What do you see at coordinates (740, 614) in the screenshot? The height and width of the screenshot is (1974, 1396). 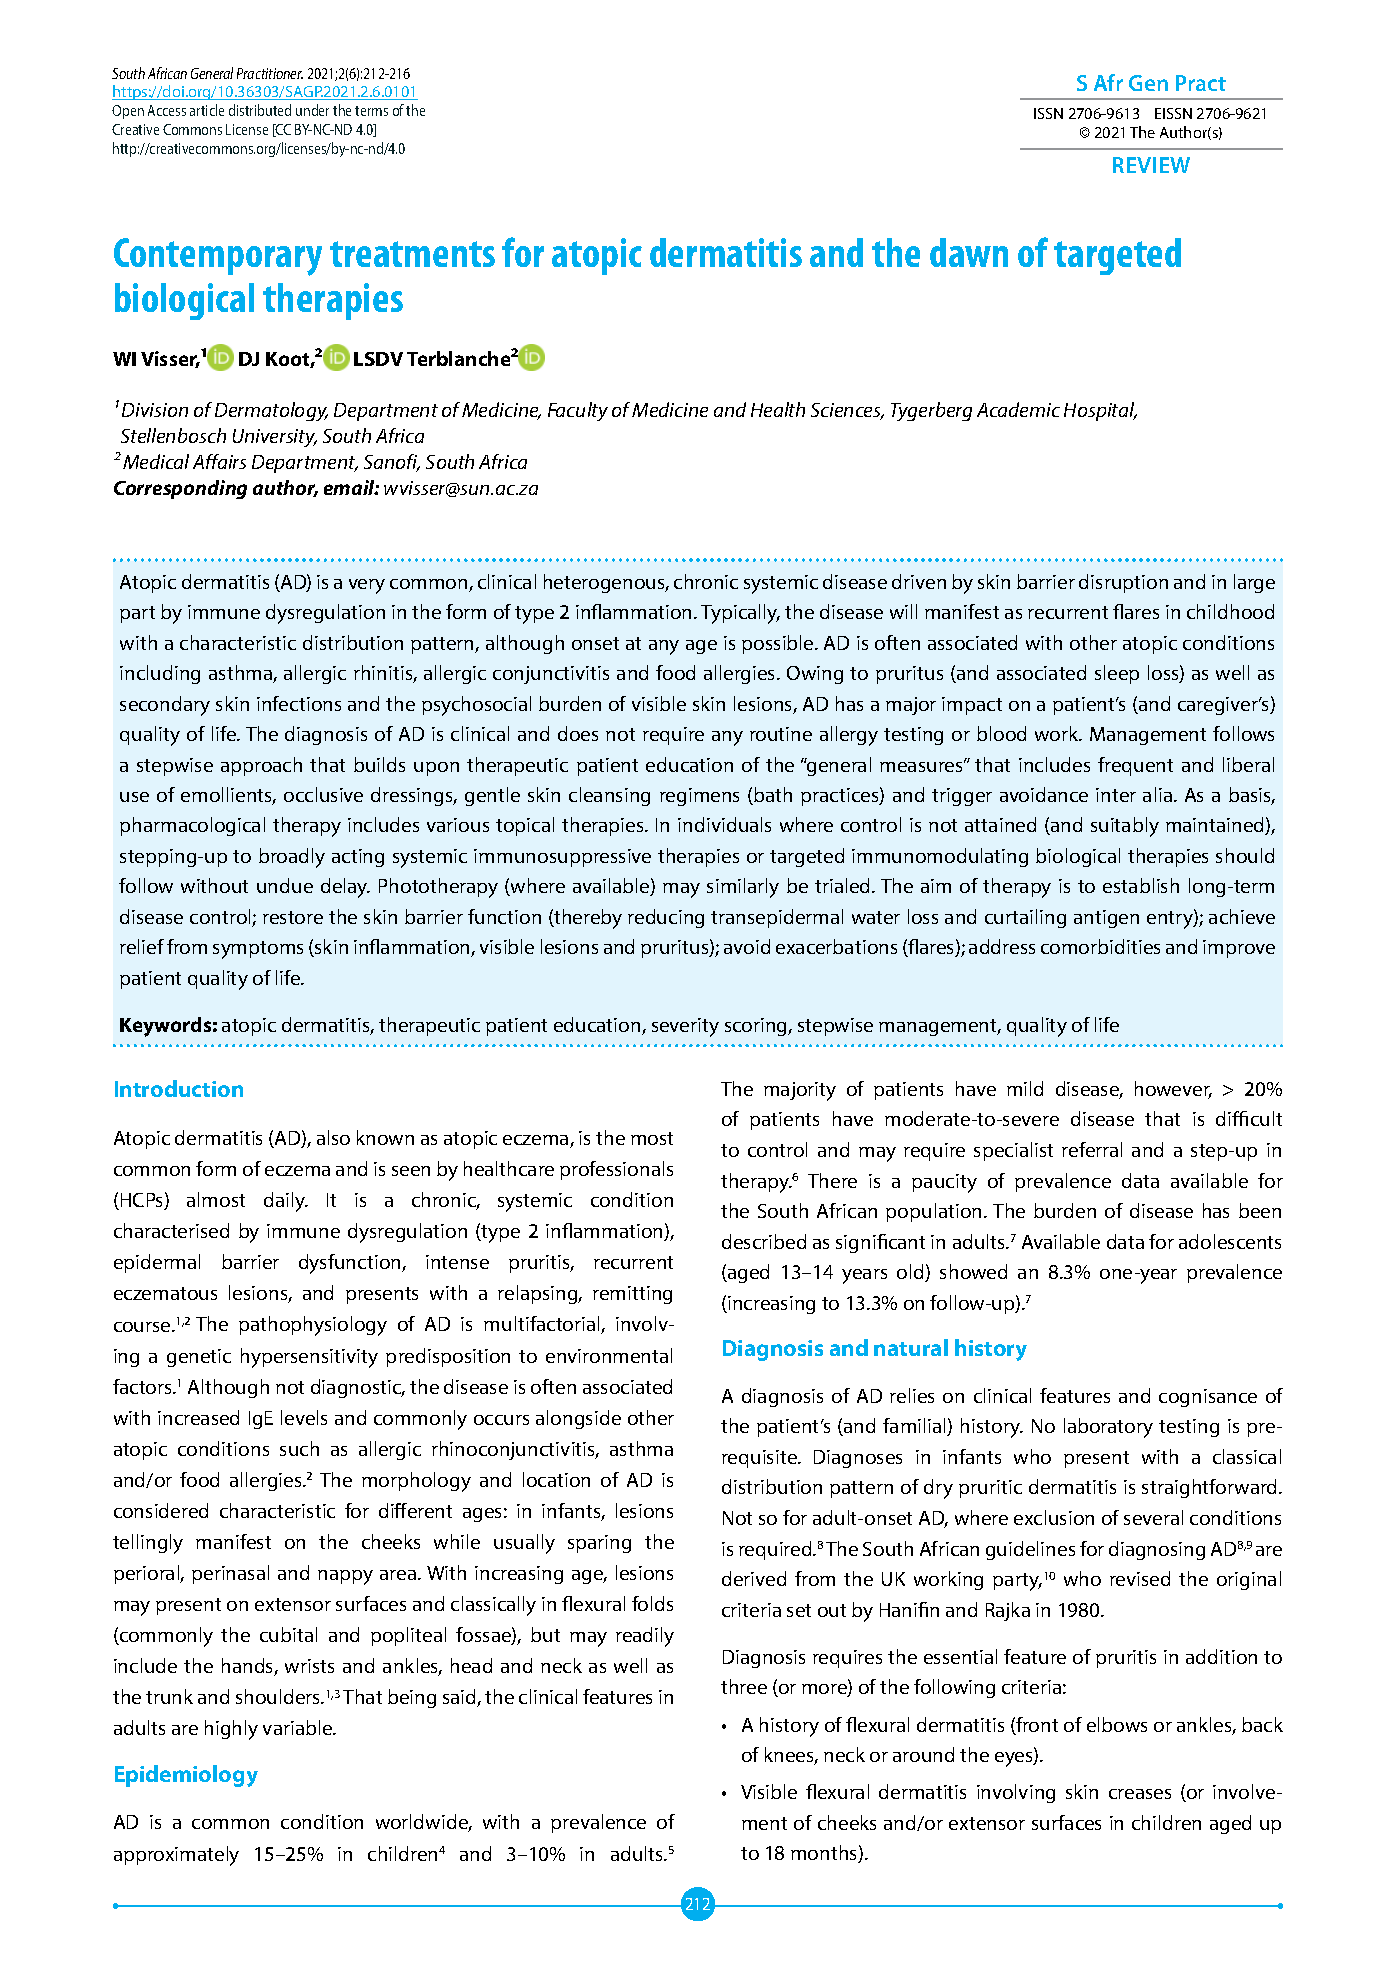 I see `Typically` at bounding box center [740, 614].
